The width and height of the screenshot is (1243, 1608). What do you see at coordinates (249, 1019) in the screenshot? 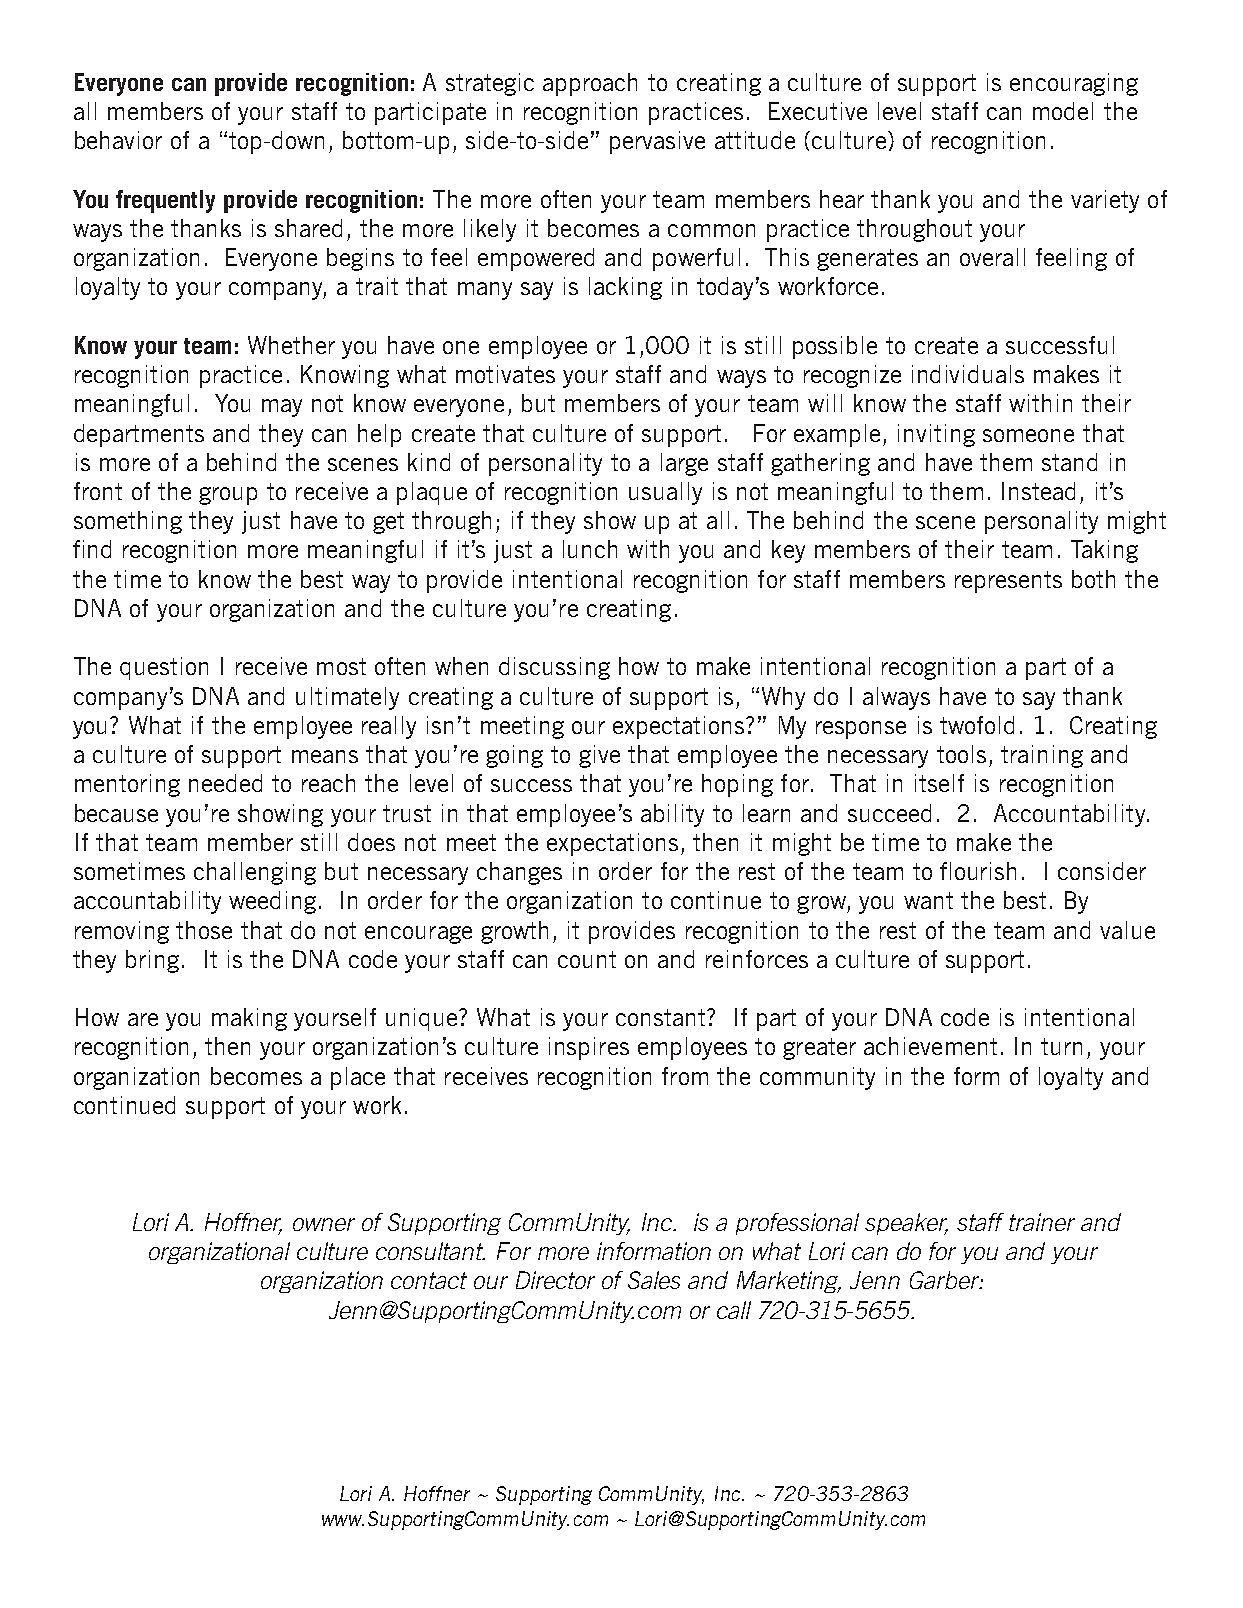
I see `making` at bounding box center [249, 1019].
